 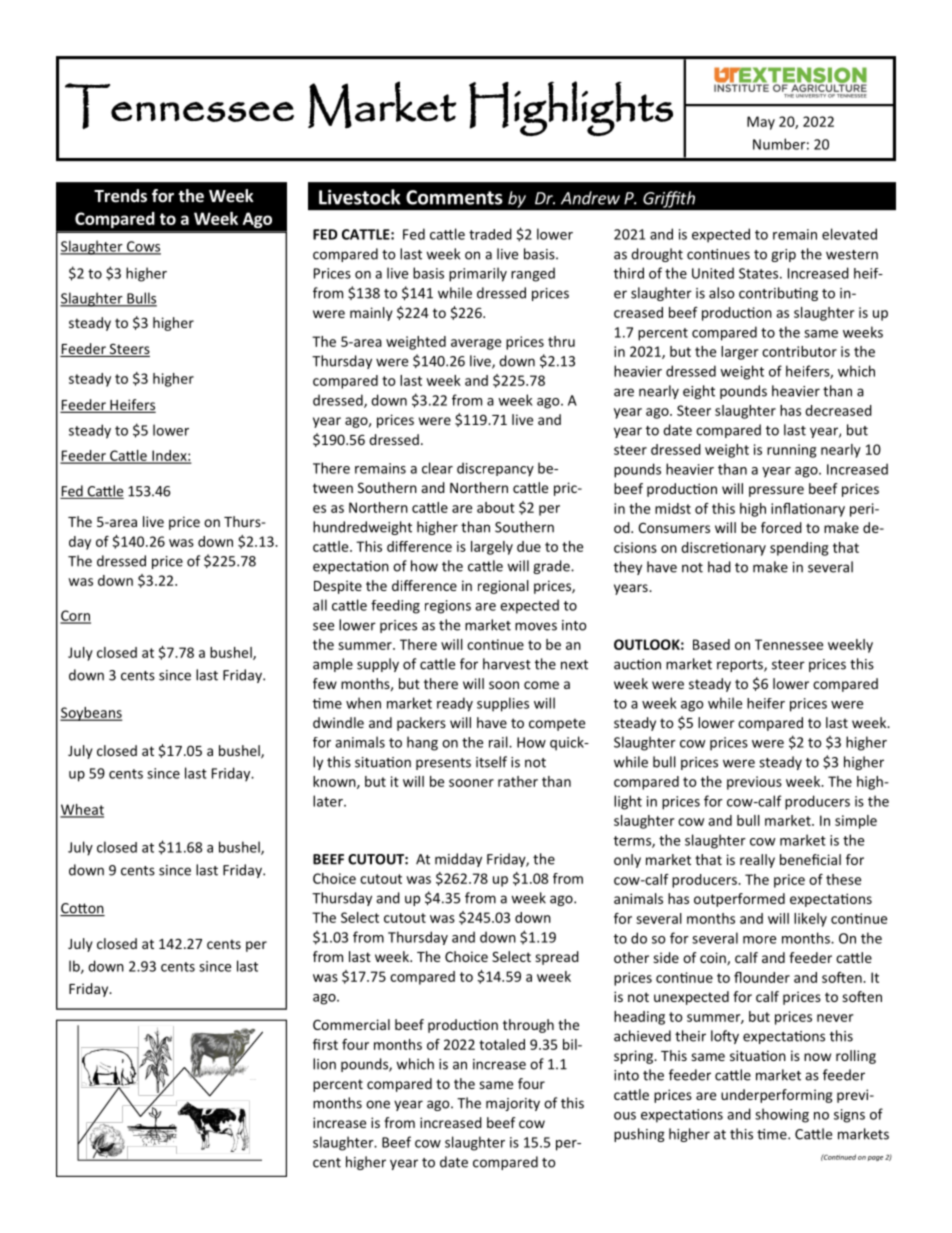 What do you see at coordinates (120, 196) in the screenshot?
I see `Trends` at bounding box center [120, 196].
